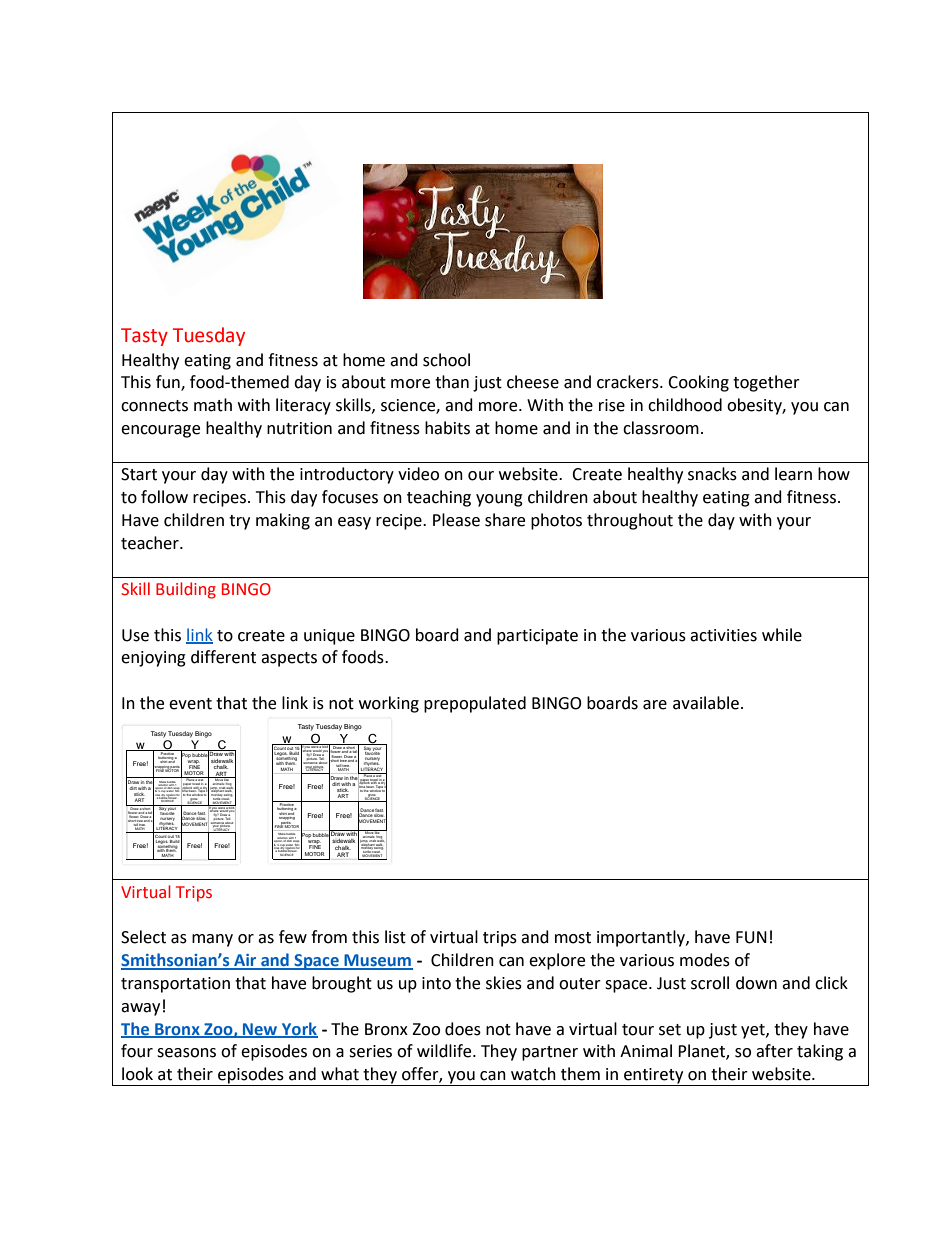  I want to click on than, so click(452, 382).
